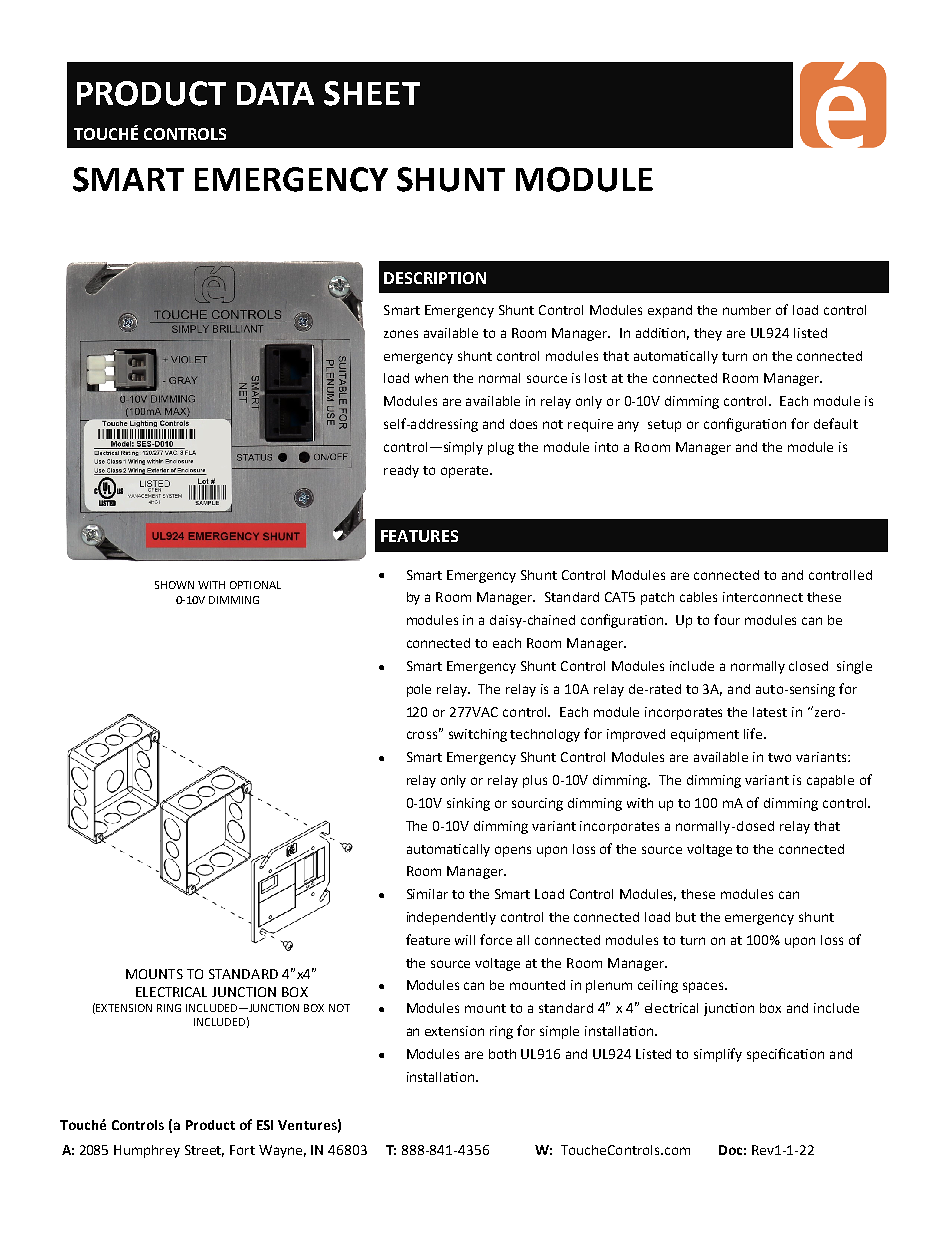 This page has height=1233, width=952. I want to click on number, so click(747, 310).
